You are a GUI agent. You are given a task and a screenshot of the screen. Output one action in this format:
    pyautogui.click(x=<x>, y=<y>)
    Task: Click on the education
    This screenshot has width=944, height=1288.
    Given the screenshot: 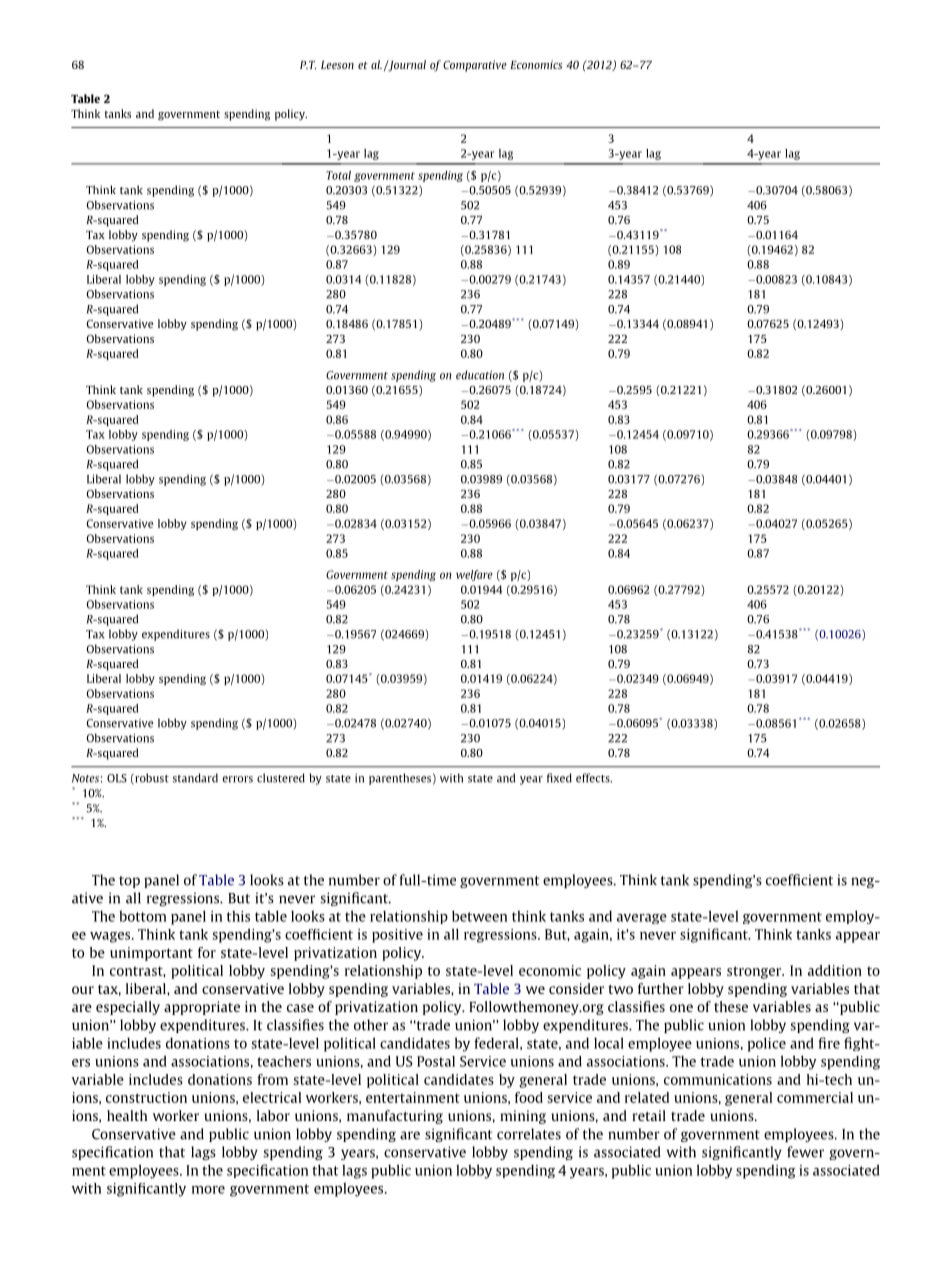 What is the action you would take?
    pyautogui.click(x=480, y=375)
